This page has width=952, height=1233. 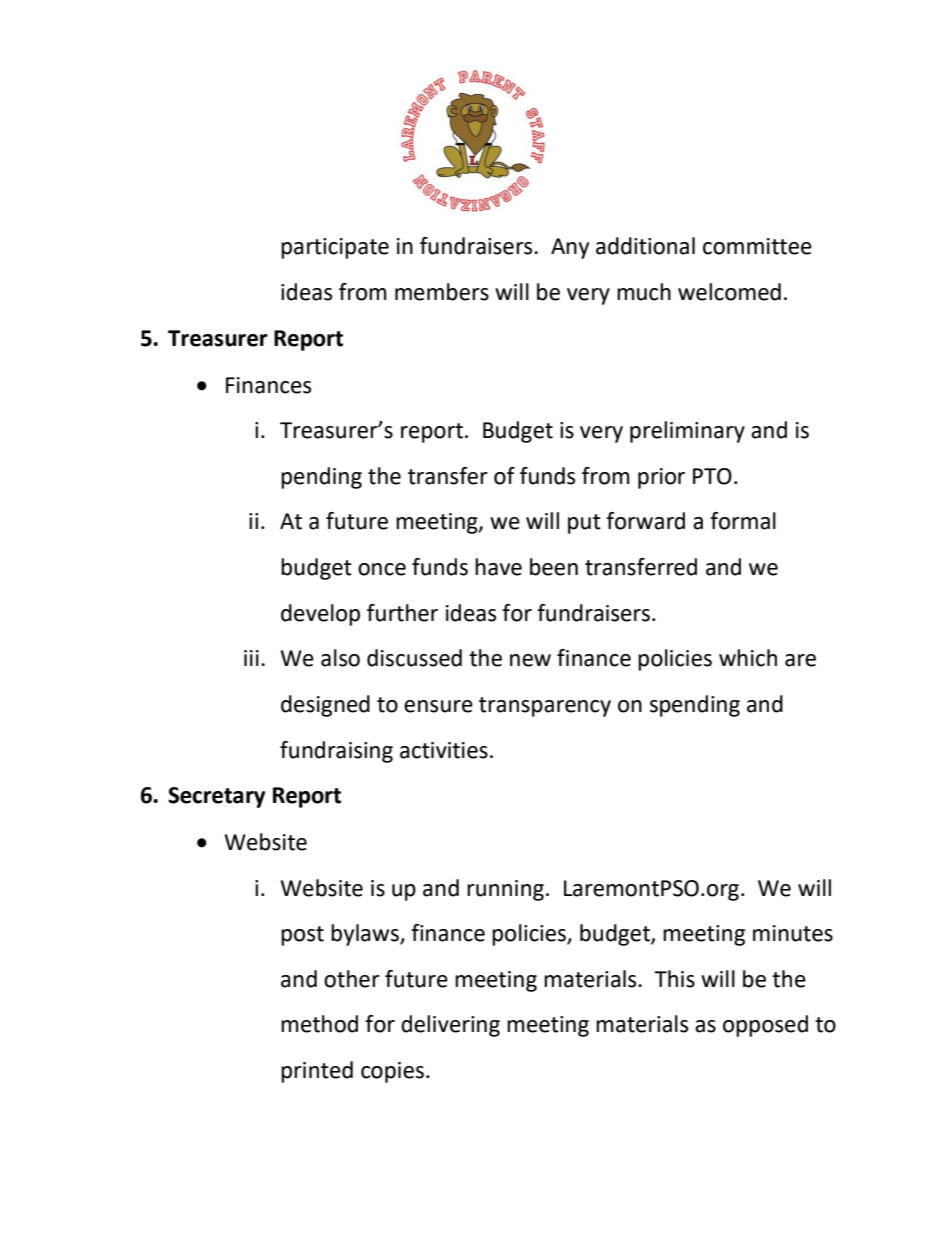 What do you see at coordinates (442, 292) in the page?
I see `members` at bounding box center [442, 292].
